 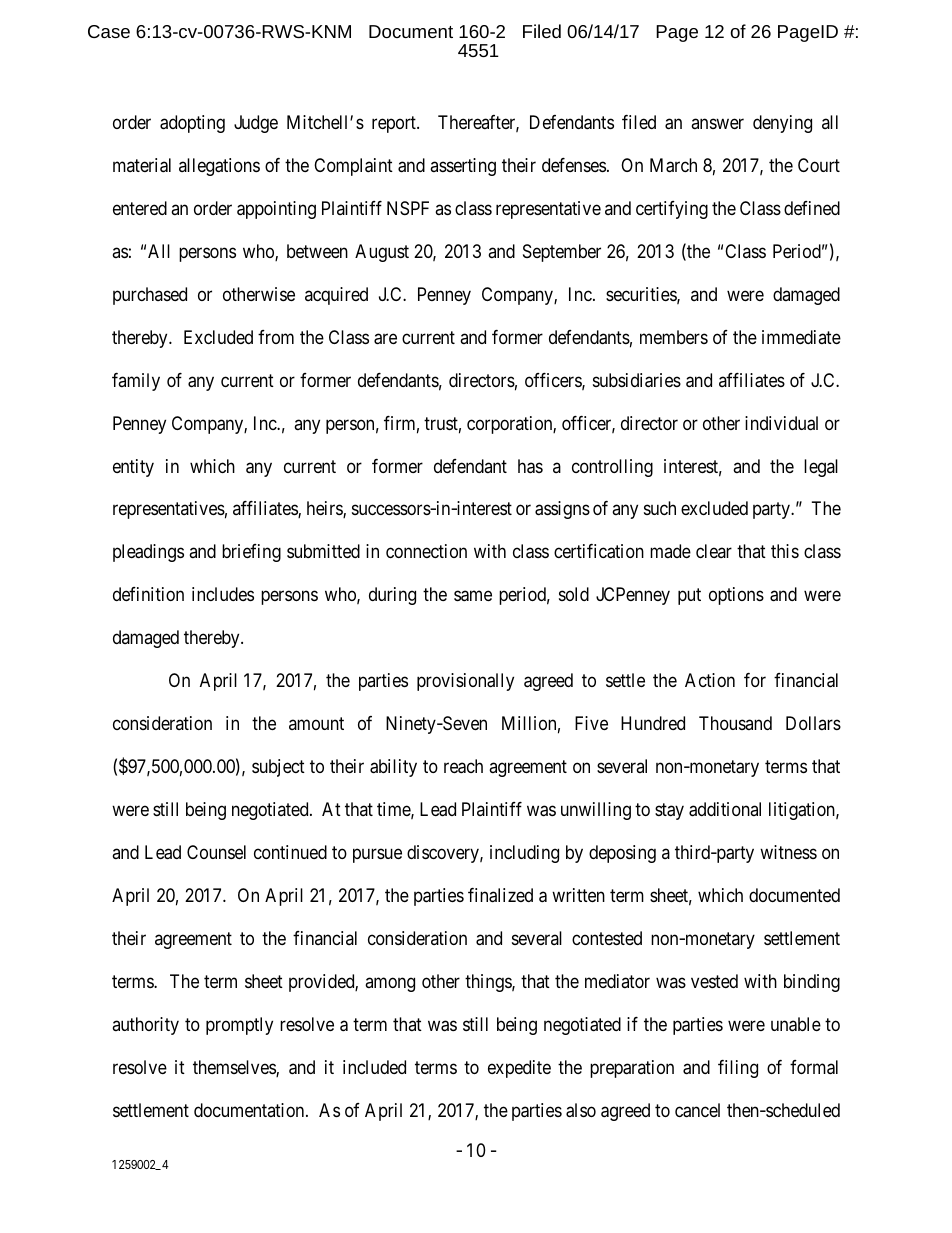 What do you see at coordinates (473, 596) in the page?
I see `same` at bounding box center [473, 596].
